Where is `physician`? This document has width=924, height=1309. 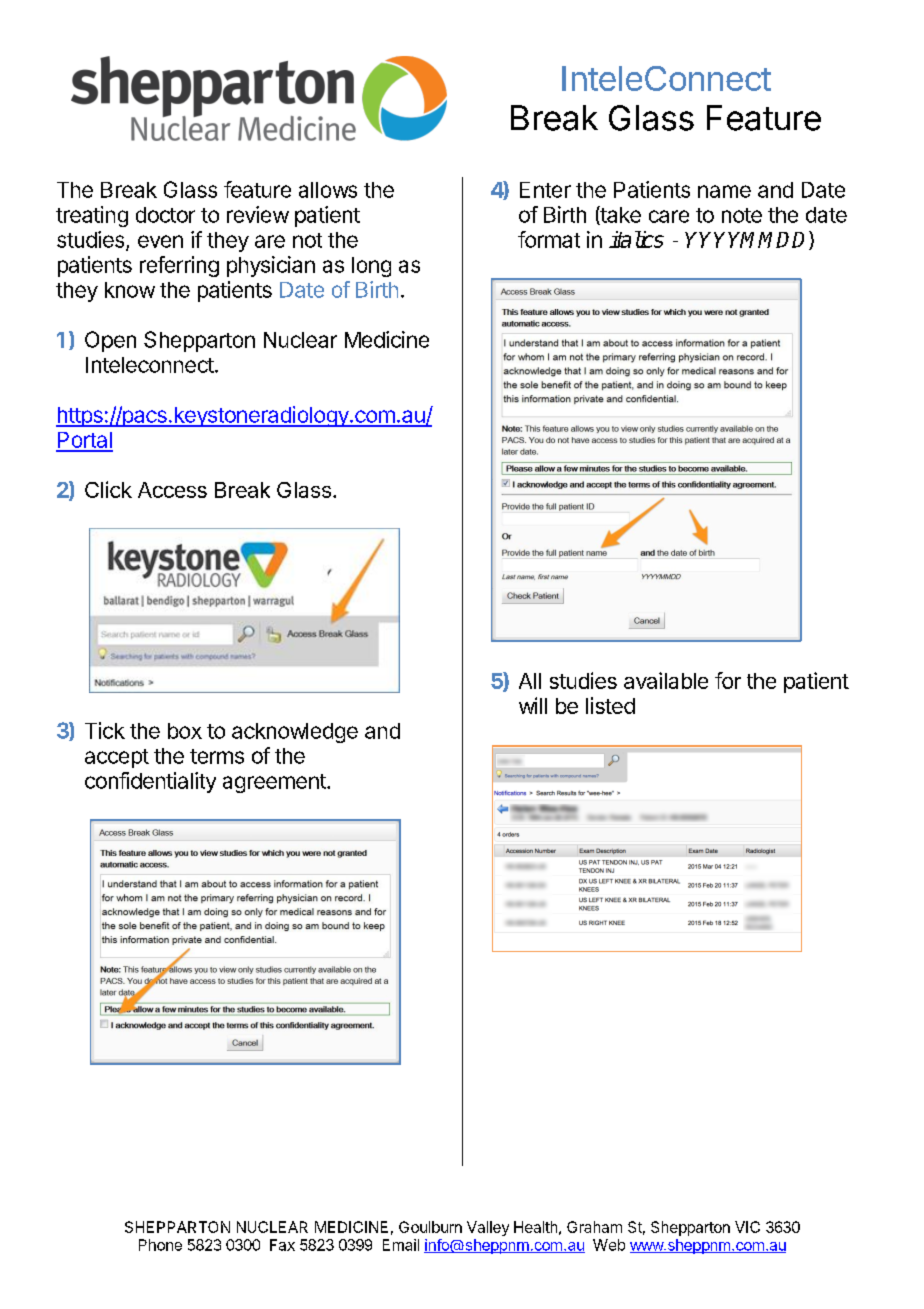 physician is located at coordinates (271, 266).
